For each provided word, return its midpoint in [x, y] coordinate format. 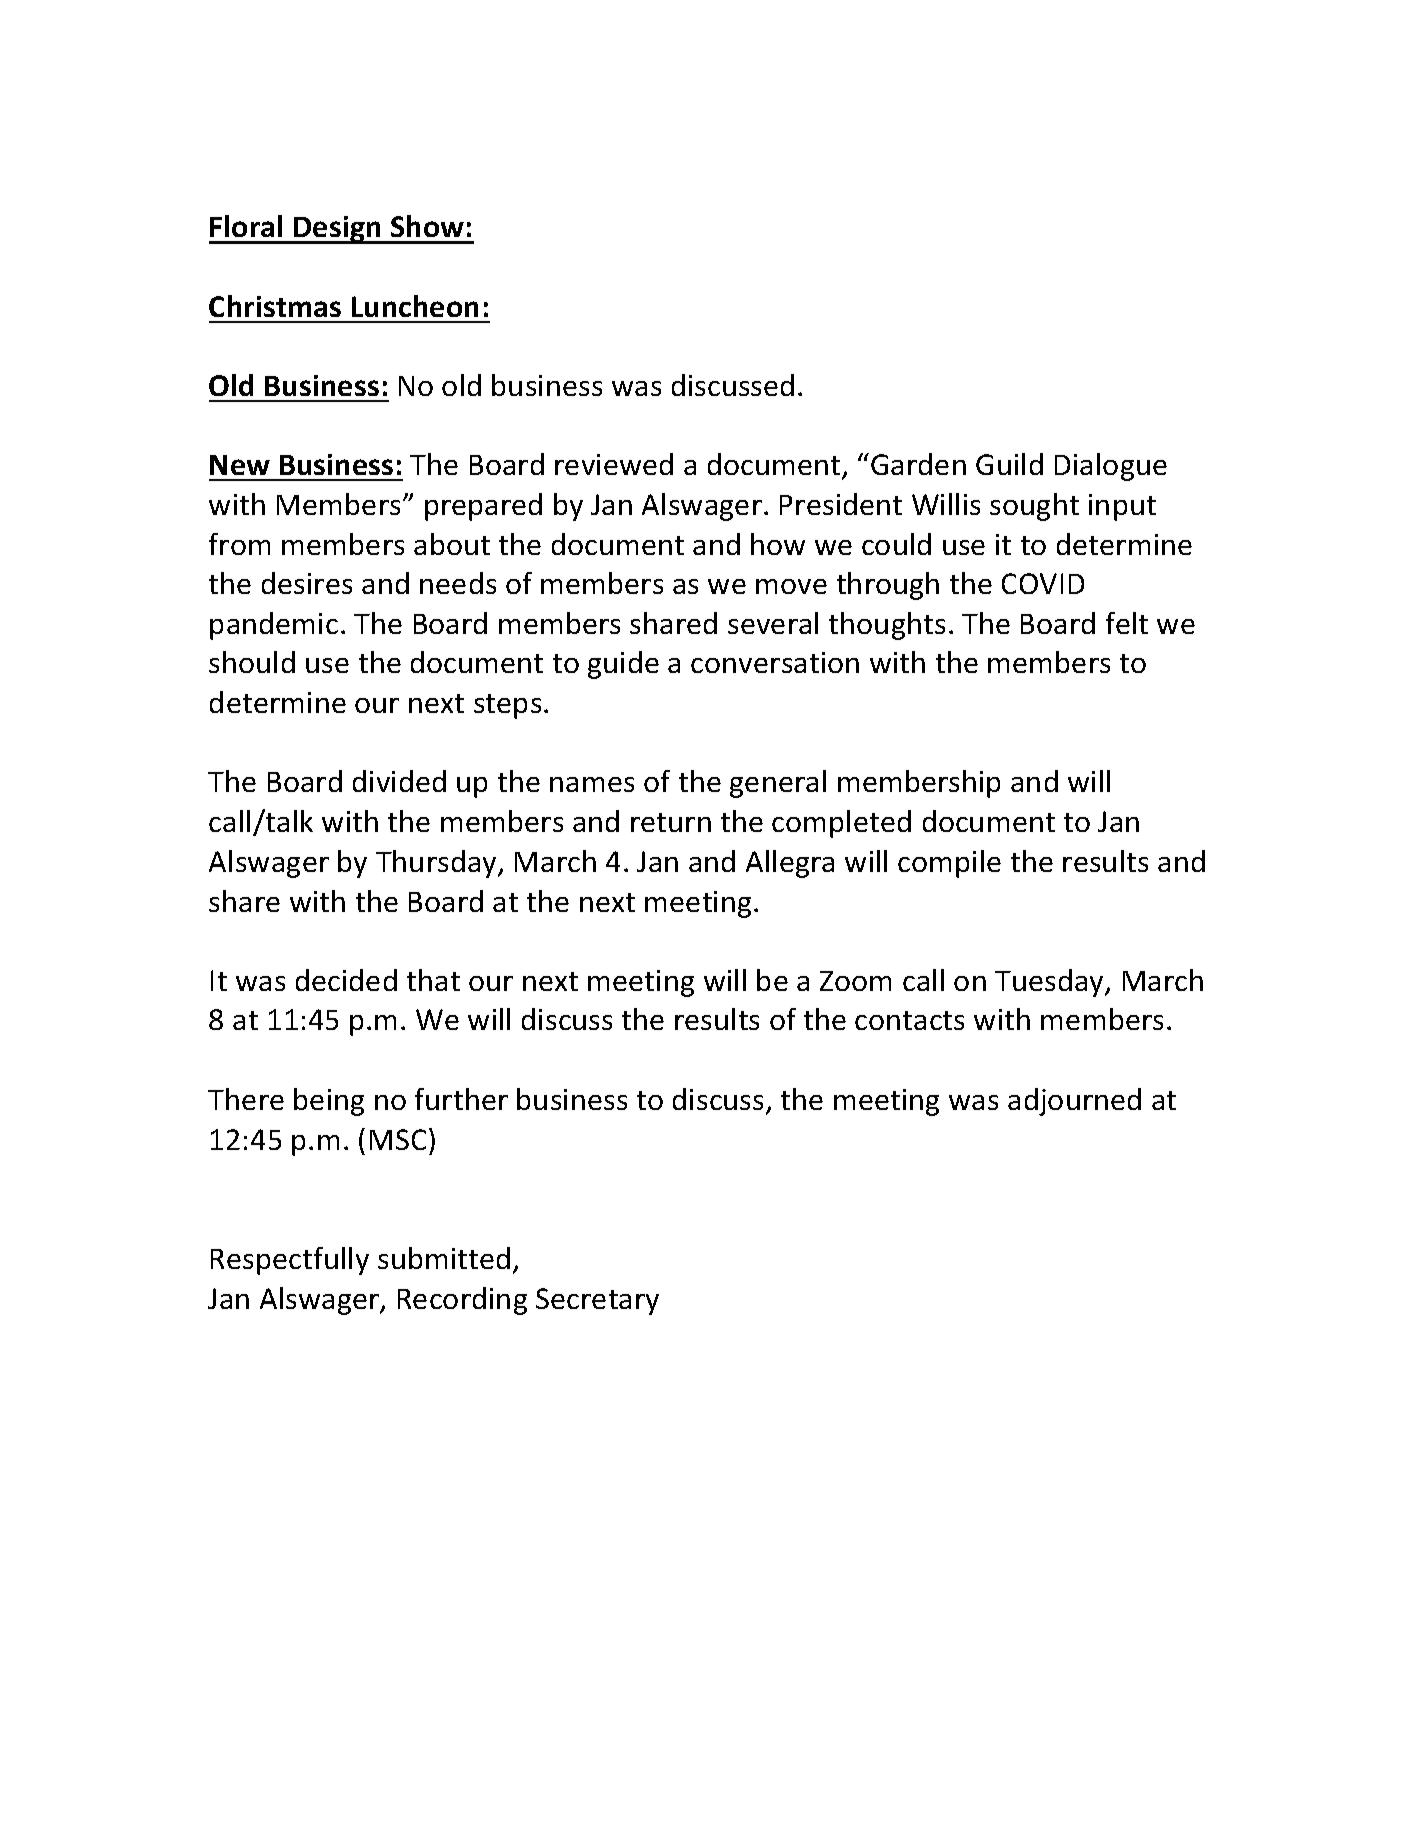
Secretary [597, 1301]
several [773, 623]
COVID [1043, 583]
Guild [1009, 464]
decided [346, 980]
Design [337, 230]
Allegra [790, 864]
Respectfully [290, 1261]
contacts [909, 1020]
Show [427, 226]
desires [307, 583]
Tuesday [1051, 983]
